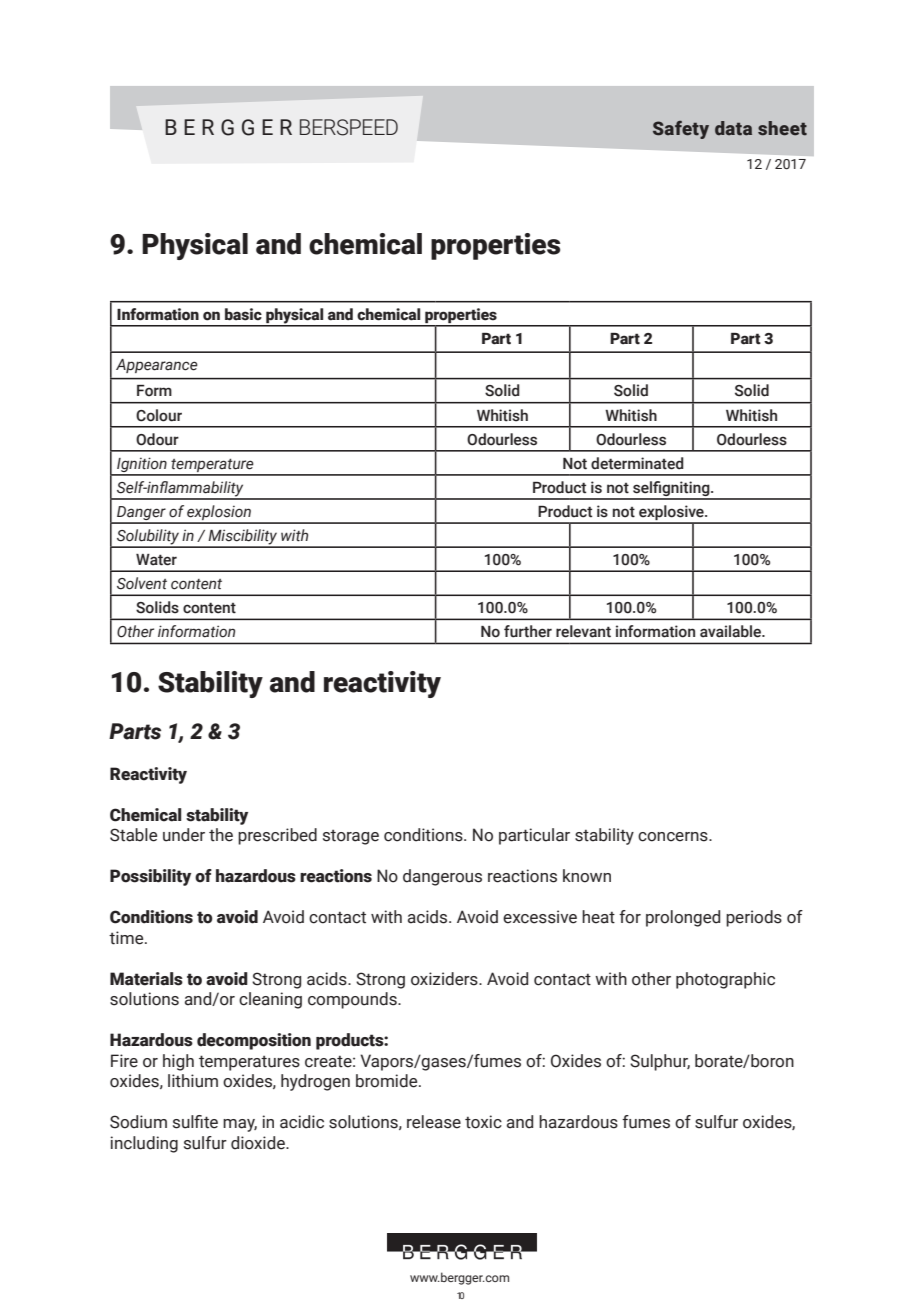 This document has height=1308, width=924. What do you see at coordinates (142, 583) in the document?
I see `Solvent` at bounding box center [142, 583].
